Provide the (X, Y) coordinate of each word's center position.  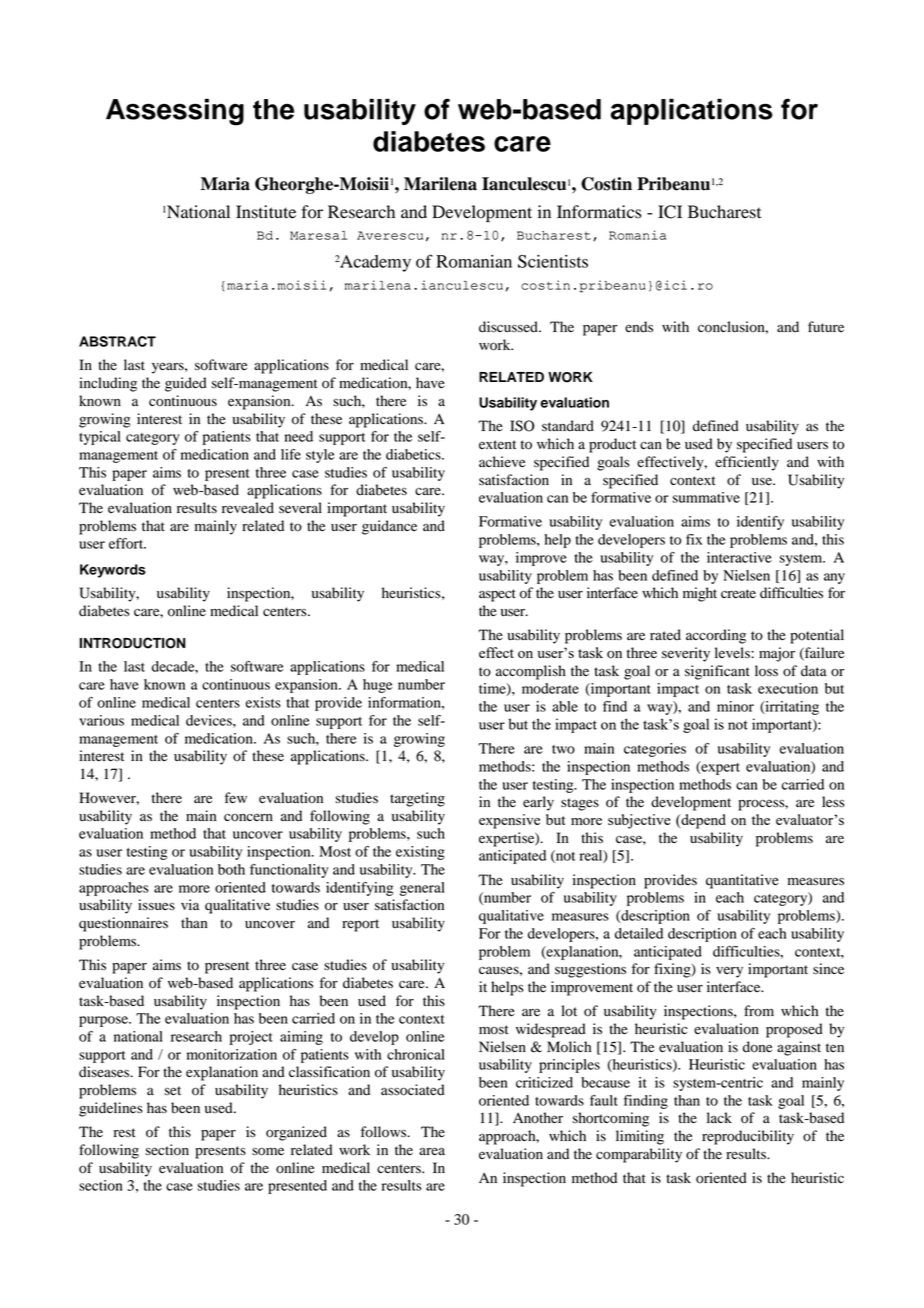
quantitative (742, 881)
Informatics (599, 212)
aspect (497, 595)
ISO (522, 426)
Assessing (175, 112)
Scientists (553, 261)
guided (186, 384)
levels (733, 653)
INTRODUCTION (133, 643)
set (172, 1091)
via (190, 904)
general (422, 889)
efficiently (747, 463)
